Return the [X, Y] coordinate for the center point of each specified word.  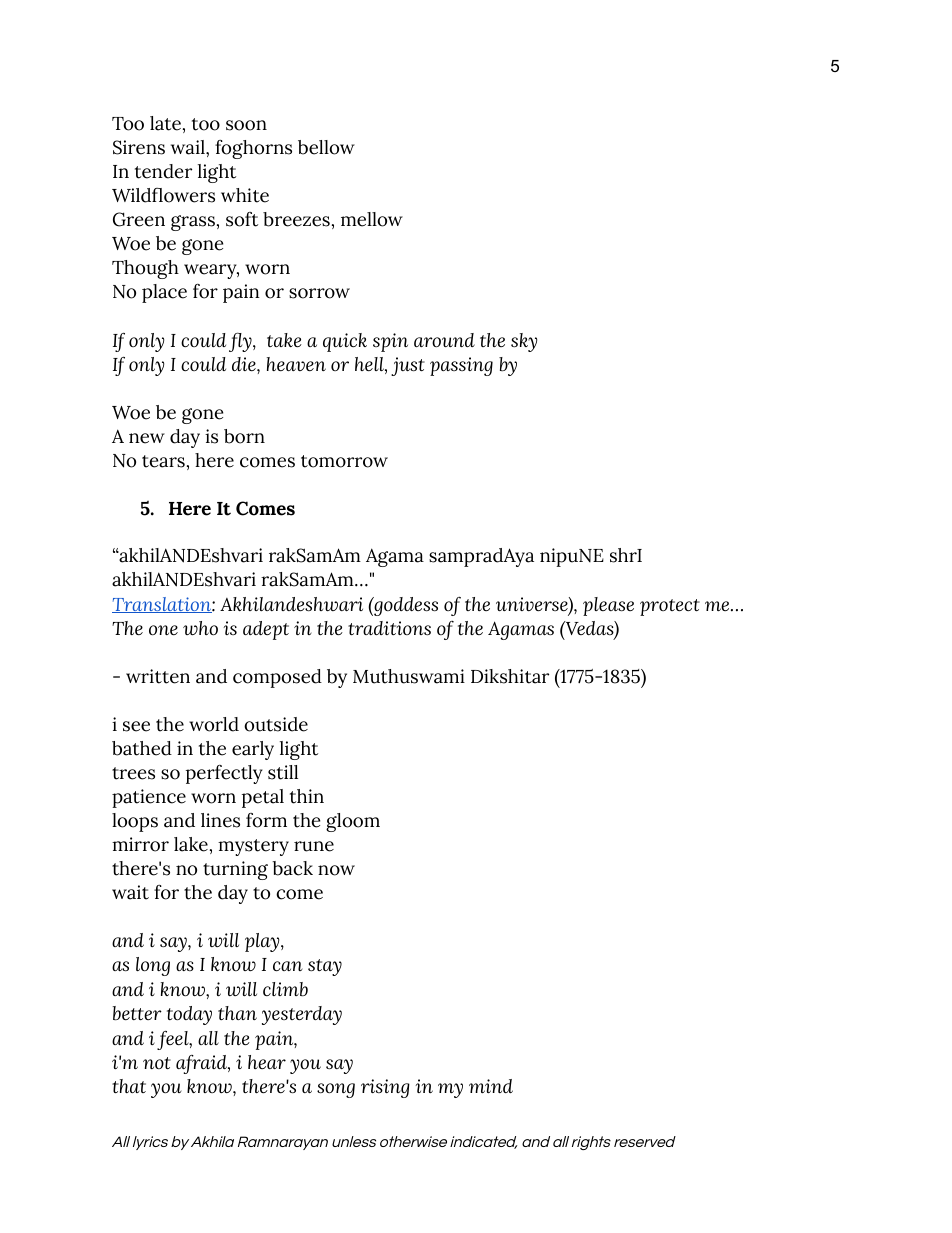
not [157, 1063]
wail [189, 147]
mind [491, 1086]
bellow [326, 147]
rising [385, 1088]
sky [524, 342]
